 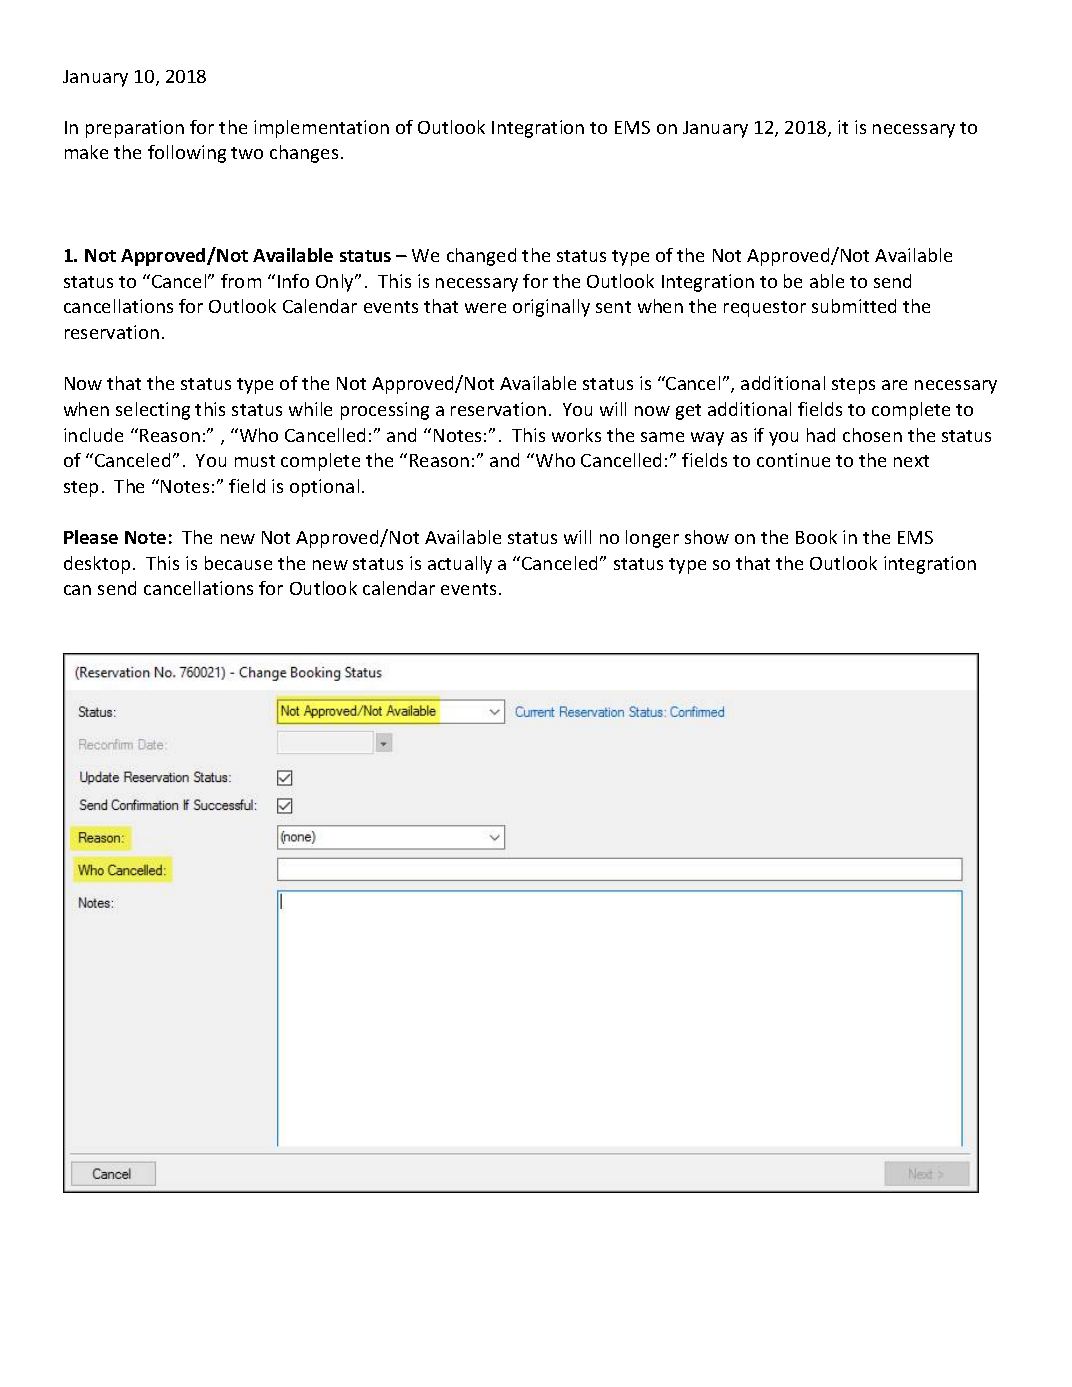 What do you see at coordinates (304, 154) in the screenshot?
I see `changes` at bounding box center [304, 154].
